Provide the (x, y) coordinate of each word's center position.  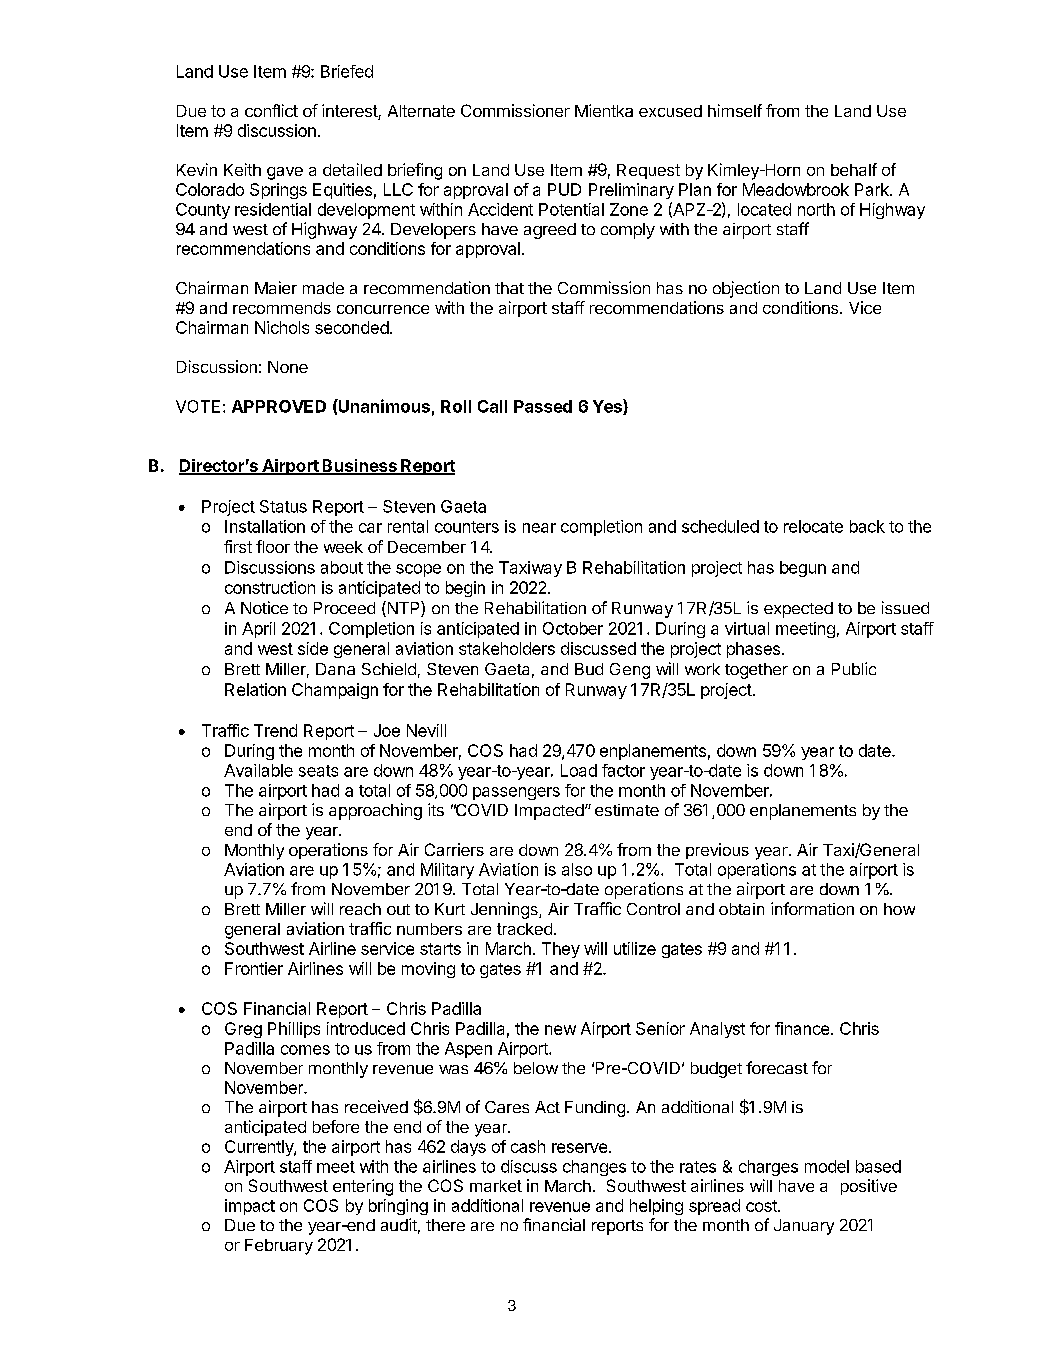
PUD (564, 189)
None (288, 367)
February (279, 1247)
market (496, 1186)
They (561, 950)
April (258, 630)
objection (746, 289)
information (812, 908)
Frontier (254, 968)
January (804, 1227)
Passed (543, 406)
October (573, 628)
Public (854, 668)
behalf (854, 169)
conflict (271, 110)
